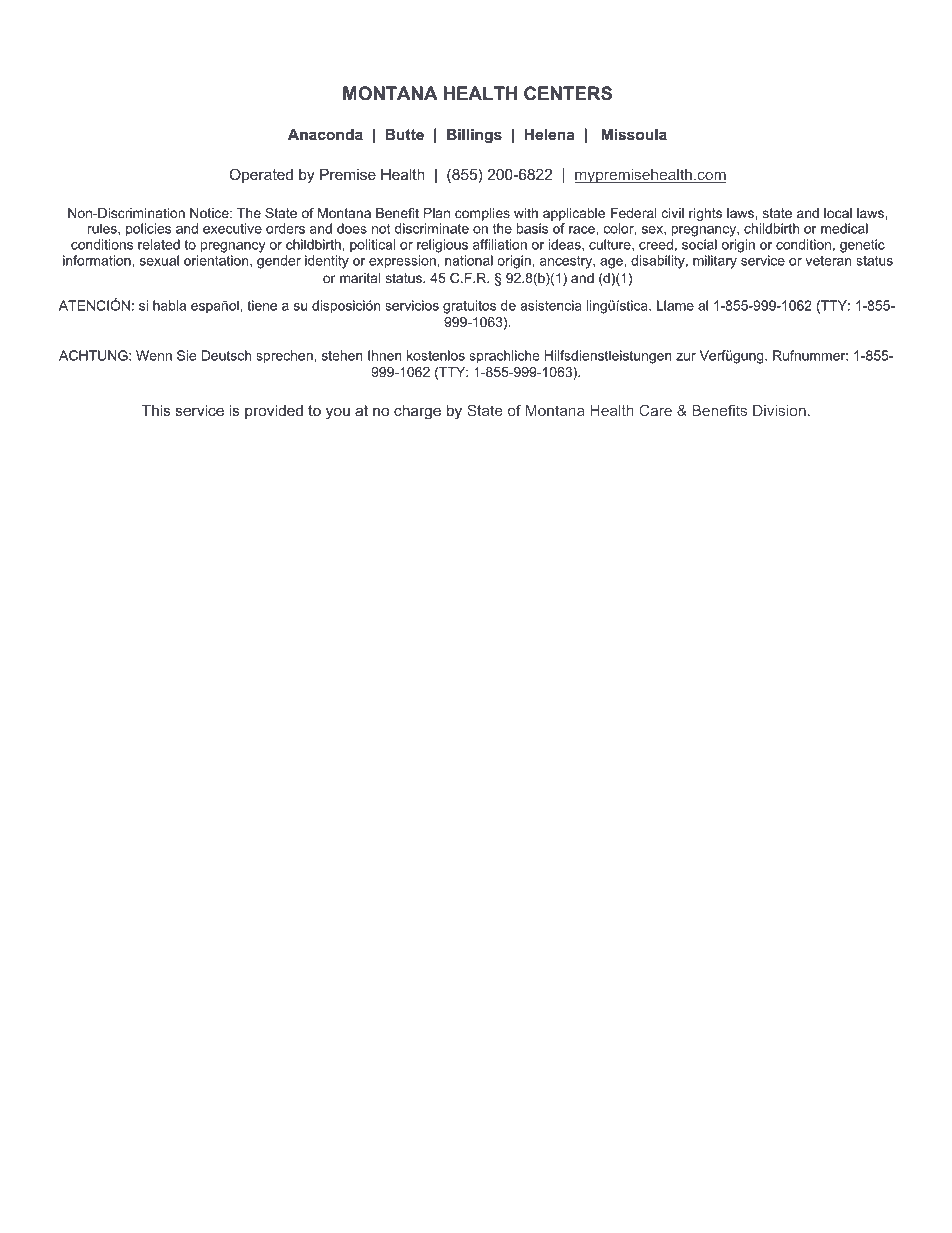 The image size is (952, 1233). I want to click on This, so click(156, 410).
